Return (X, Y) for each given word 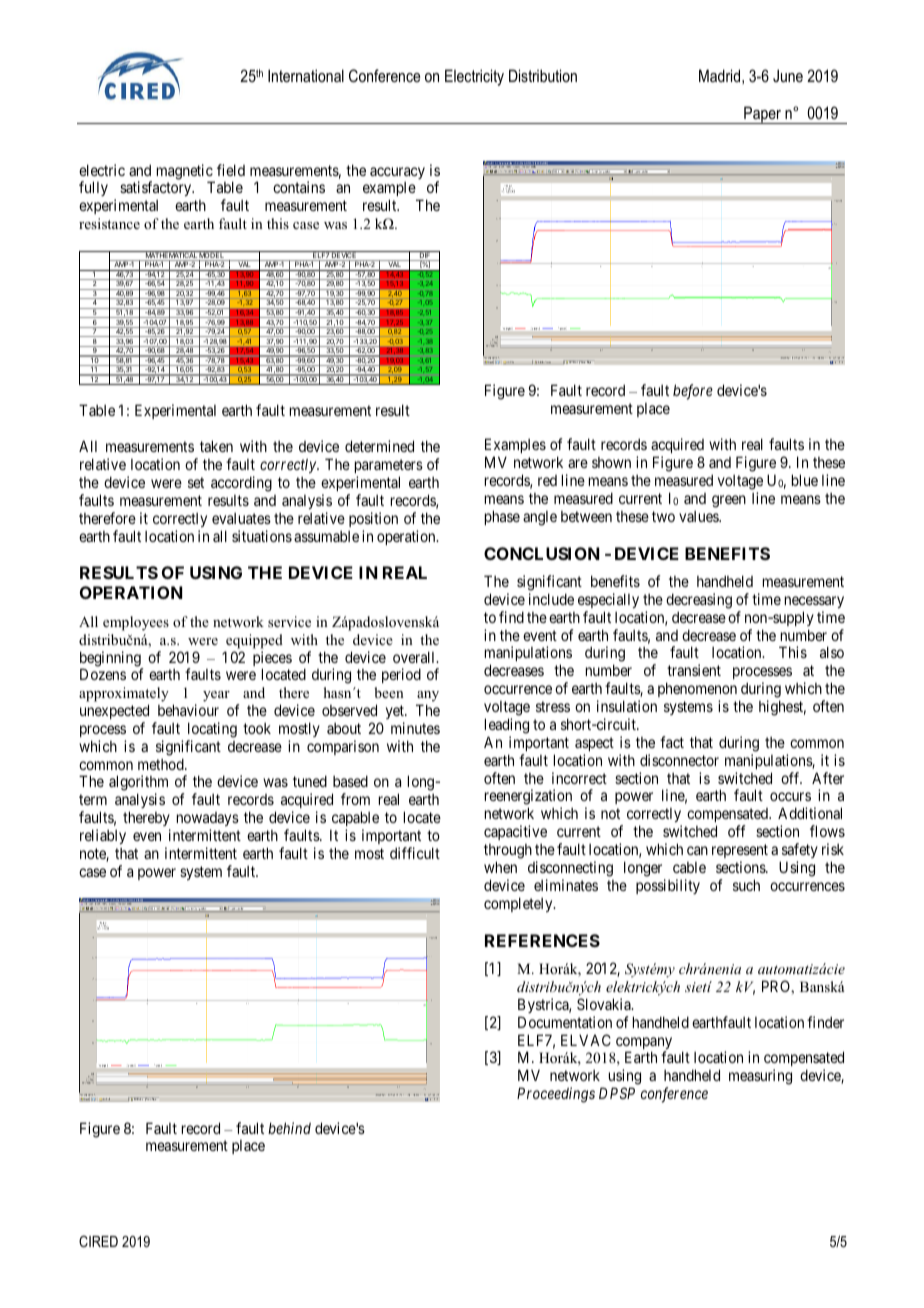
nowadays (208, 821)
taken (216, 446)
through (508, 851)
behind (289, 1128)
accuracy (397, 173)
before (693, 392)
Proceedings (556, 1095)
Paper (763, 115)
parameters (389, 466)
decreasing (699, 601)
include (551, 599)
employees (136, 623)
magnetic (185, 173)
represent (740, 851)
